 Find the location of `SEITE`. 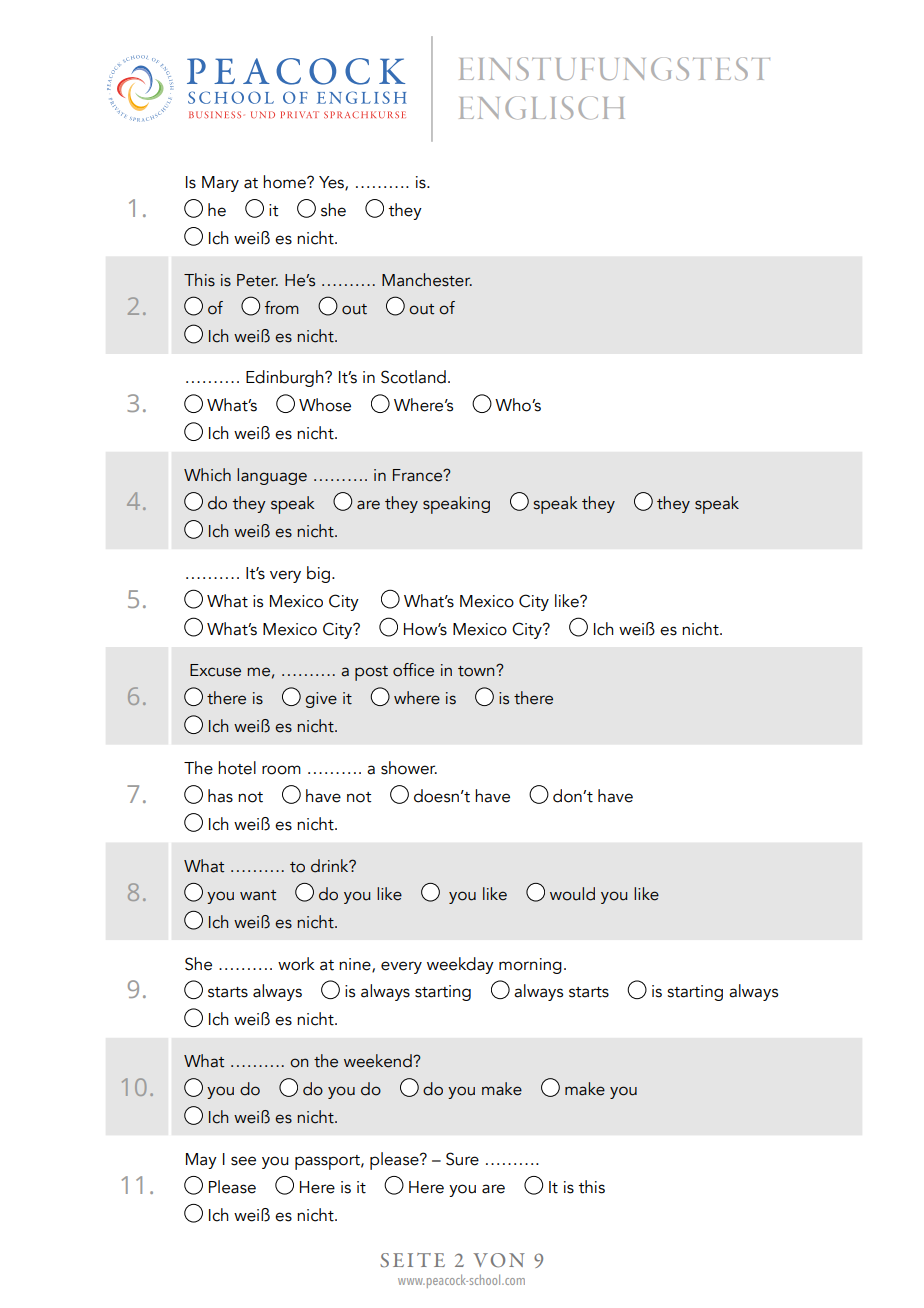

SEITE is located at coordinates (412, 1260).
